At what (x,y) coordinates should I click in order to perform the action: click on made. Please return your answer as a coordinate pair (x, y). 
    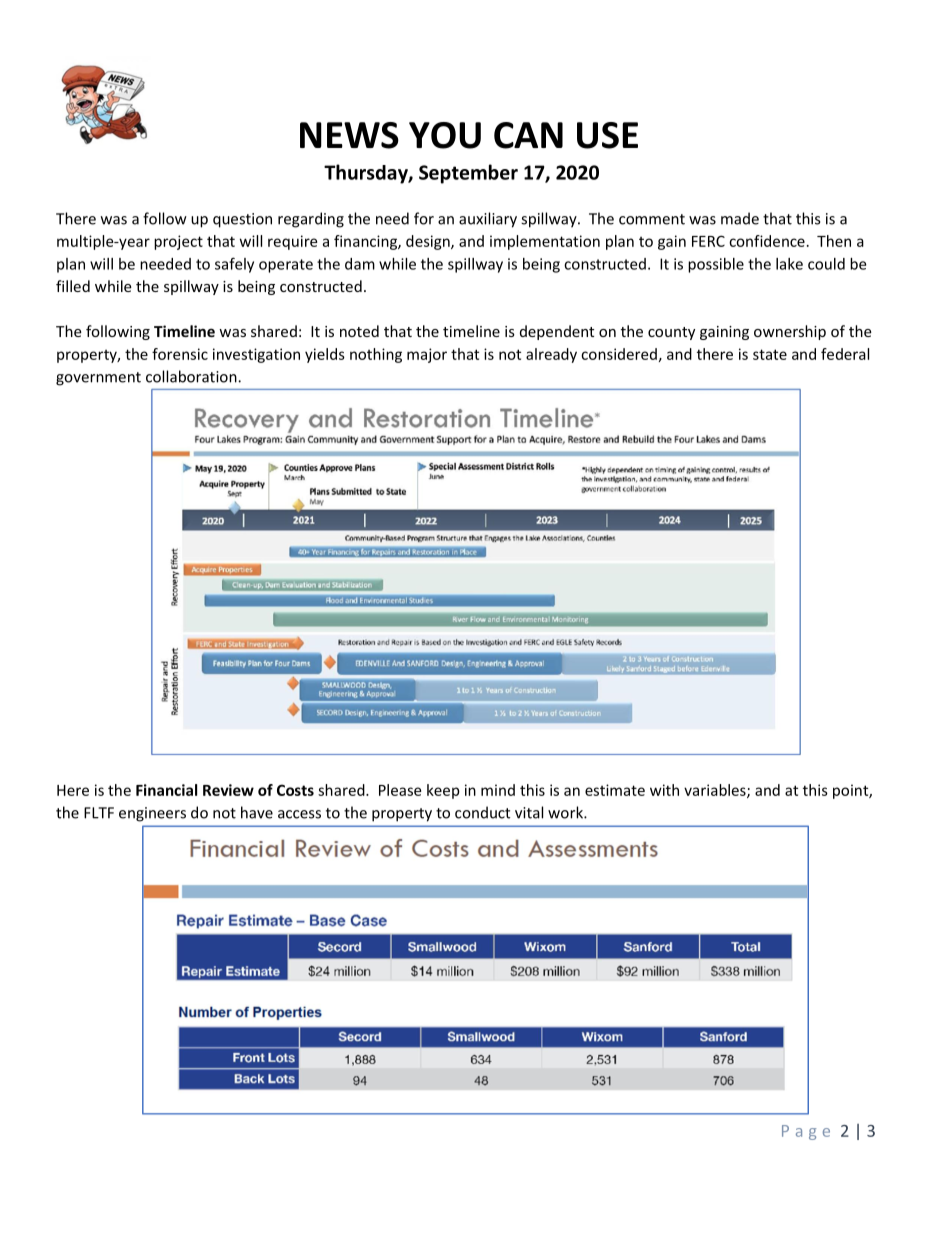
    Looking at the image, I should click on (740, 218).
